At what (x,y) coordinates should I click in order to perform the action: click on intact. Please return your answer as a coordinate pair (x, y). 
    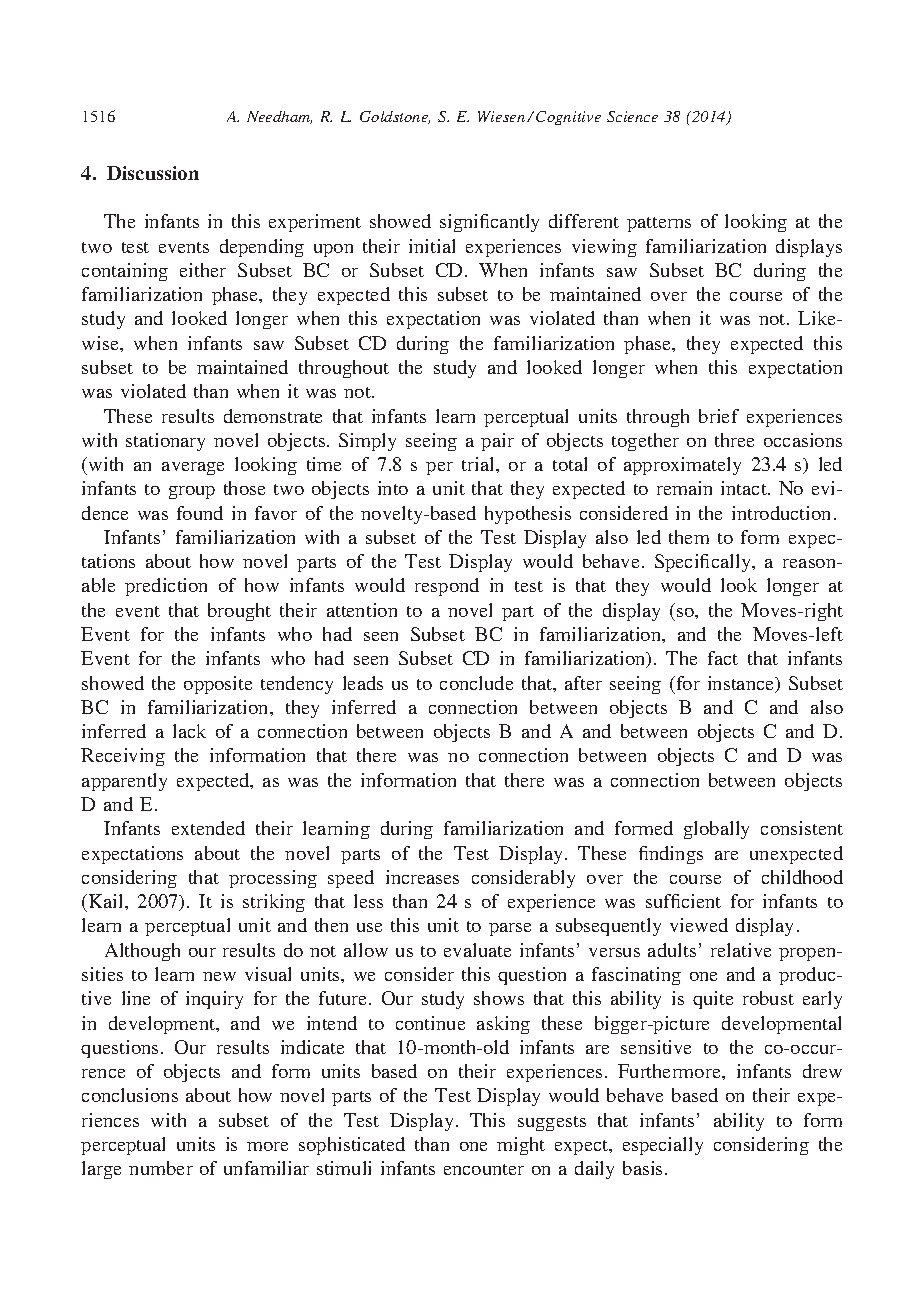
    Looking at the image, I should click on (745, 488).
